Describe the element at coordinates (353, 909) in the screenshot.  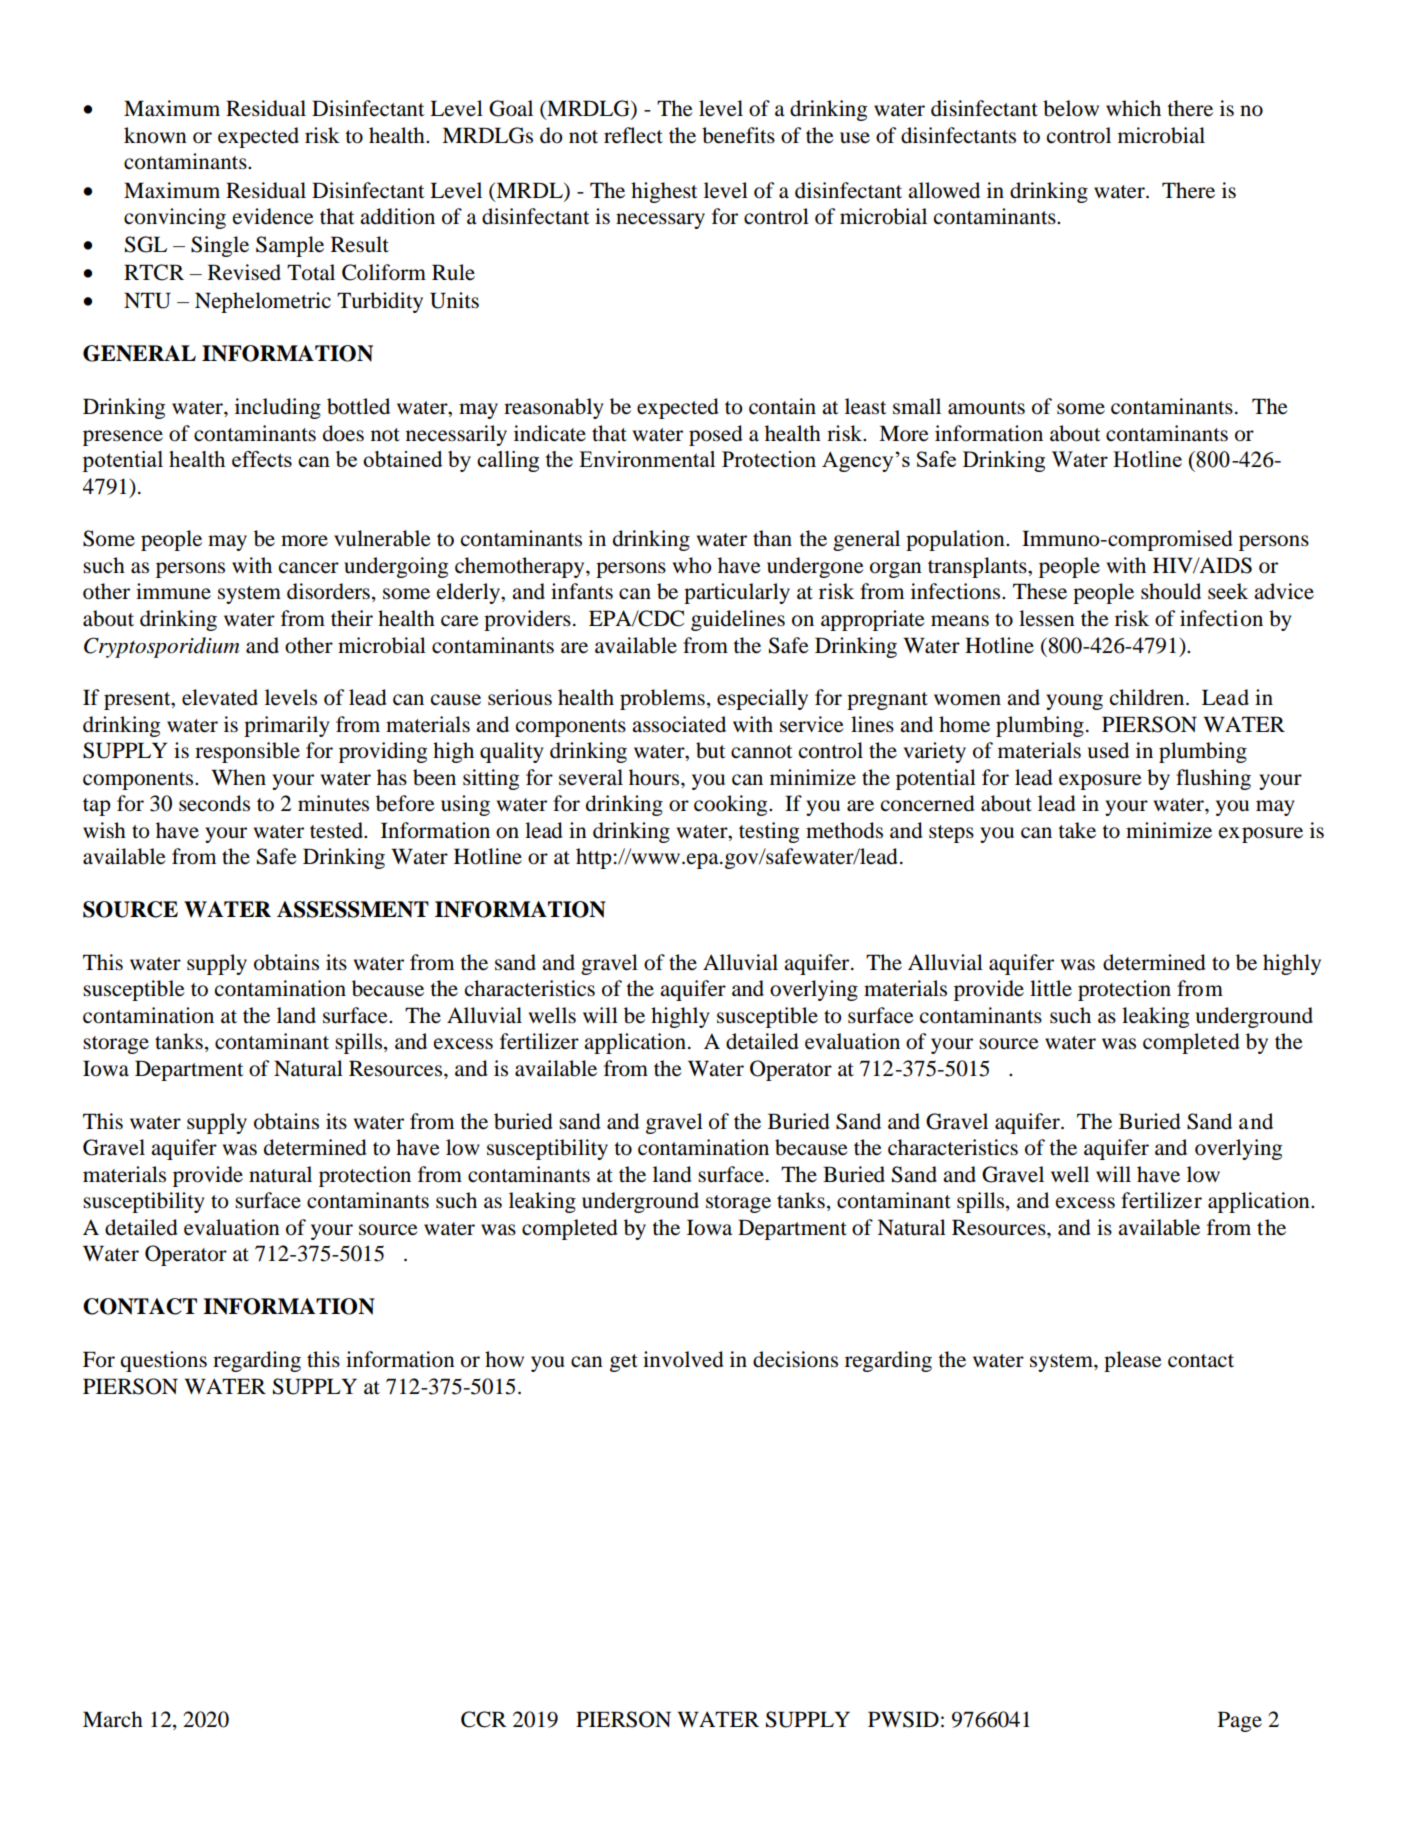
I see `ASSESSMENT` at that location.
